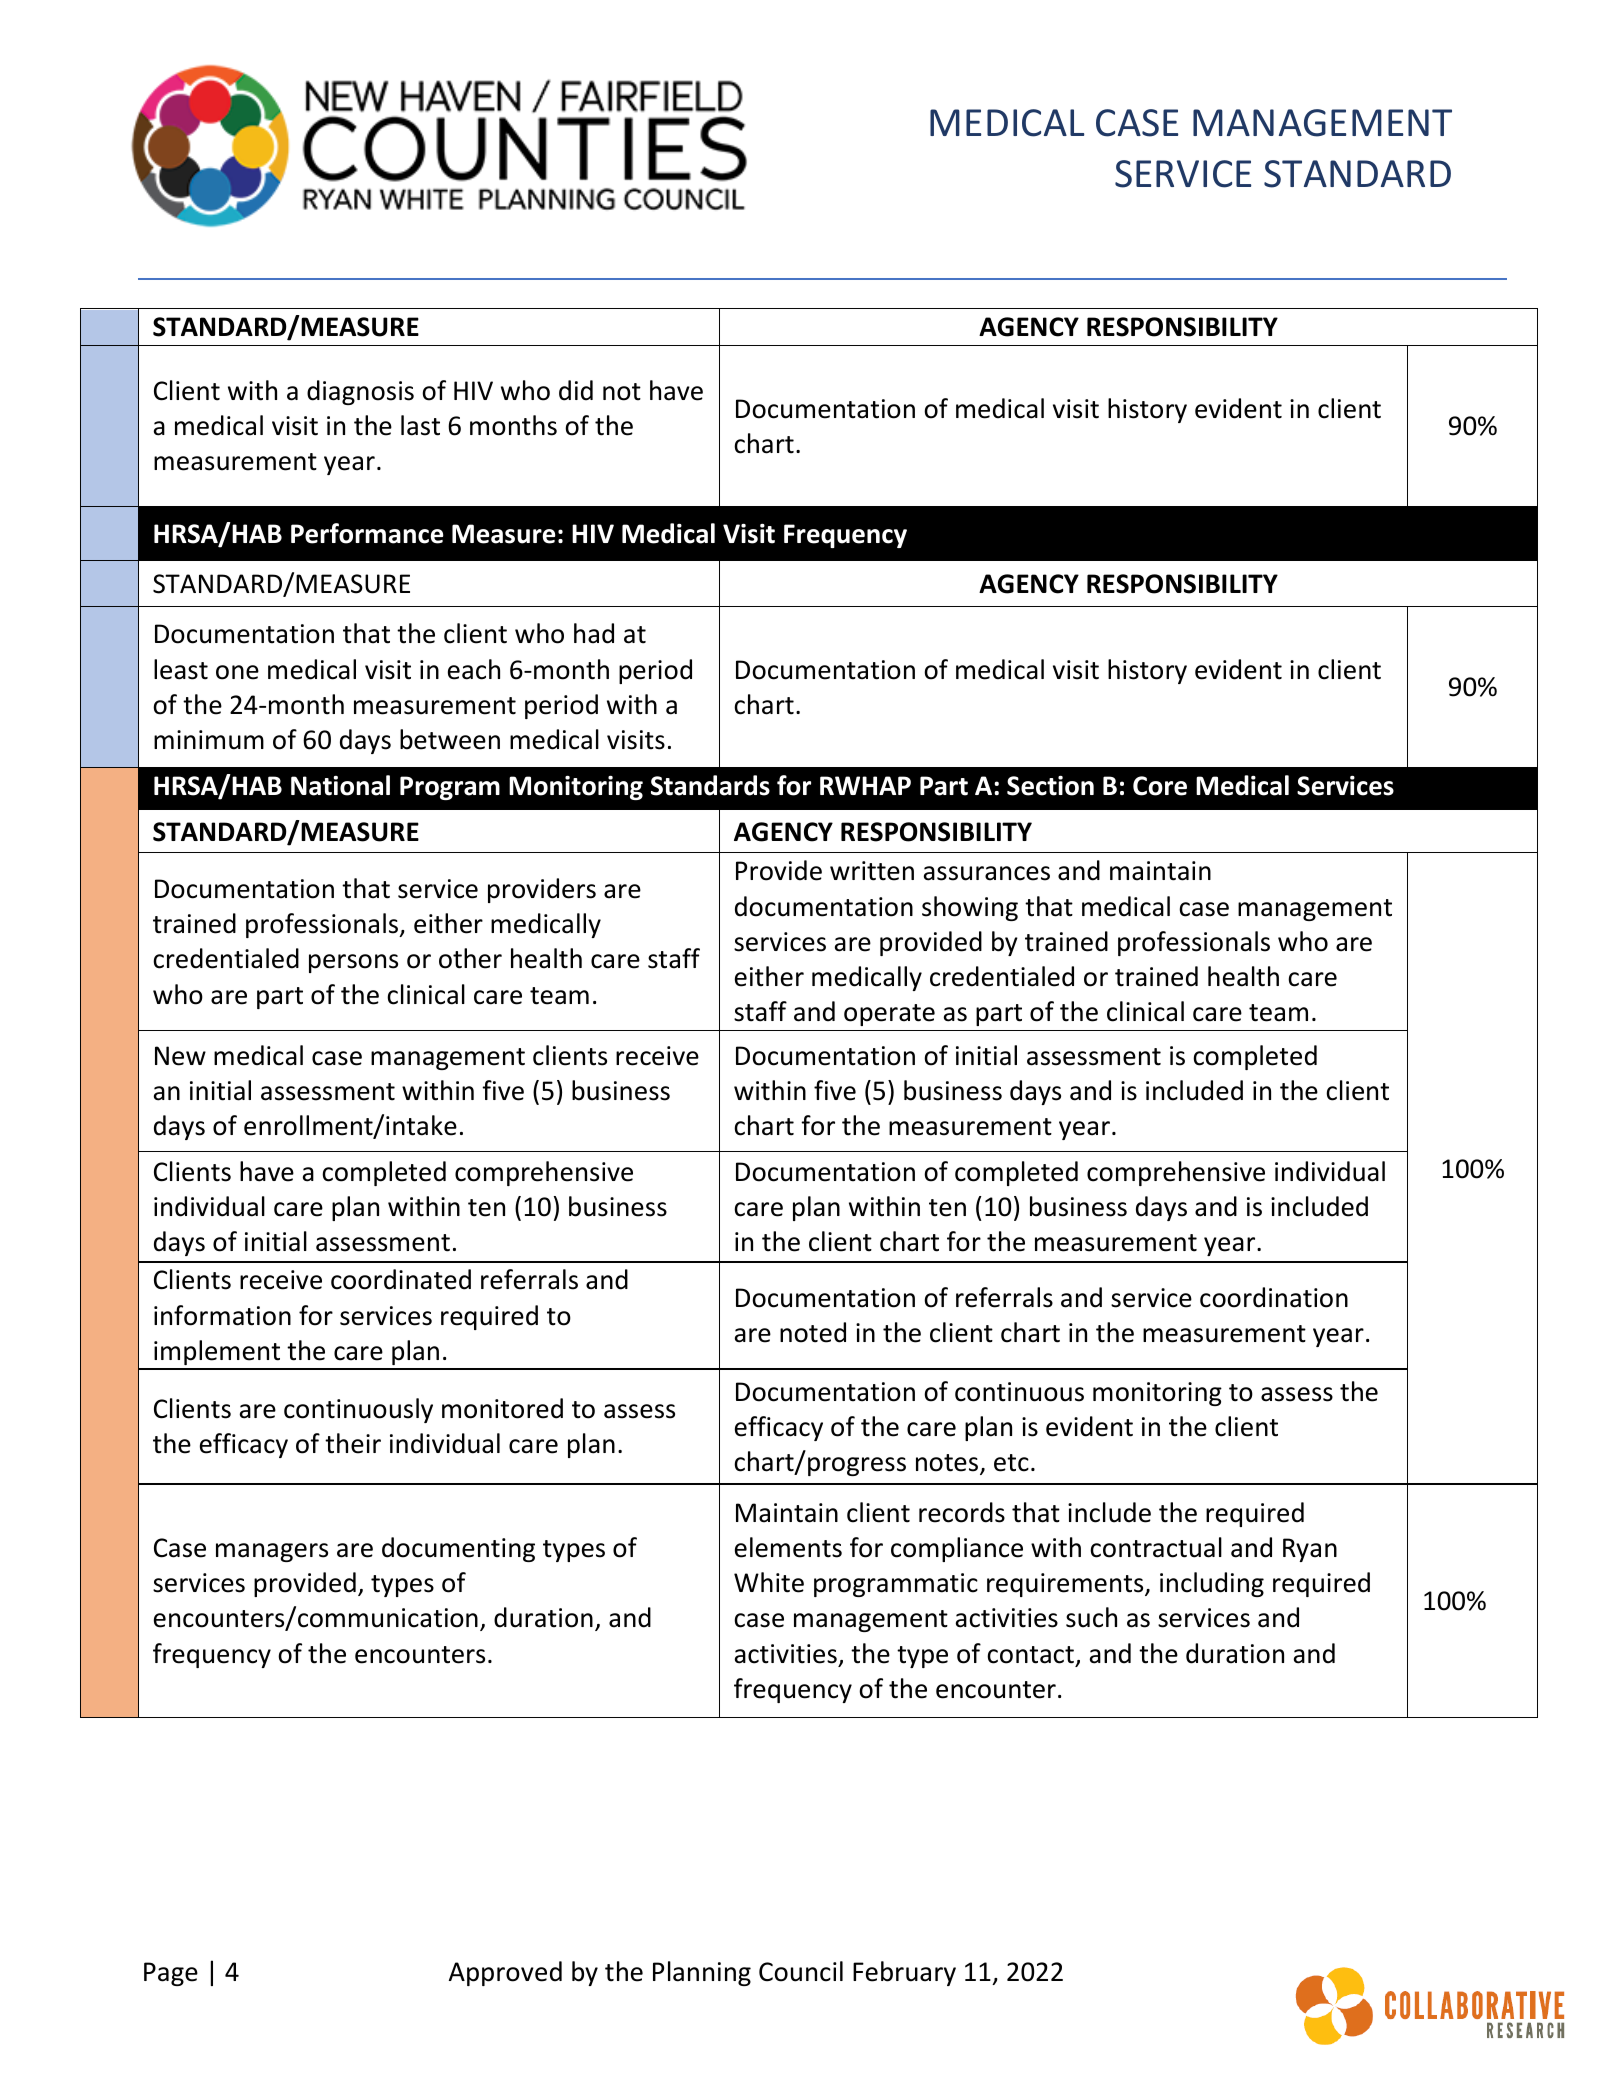 The width and height of the document is (1607, 2079). I want to click on coordination, so click(1274, 1297).
